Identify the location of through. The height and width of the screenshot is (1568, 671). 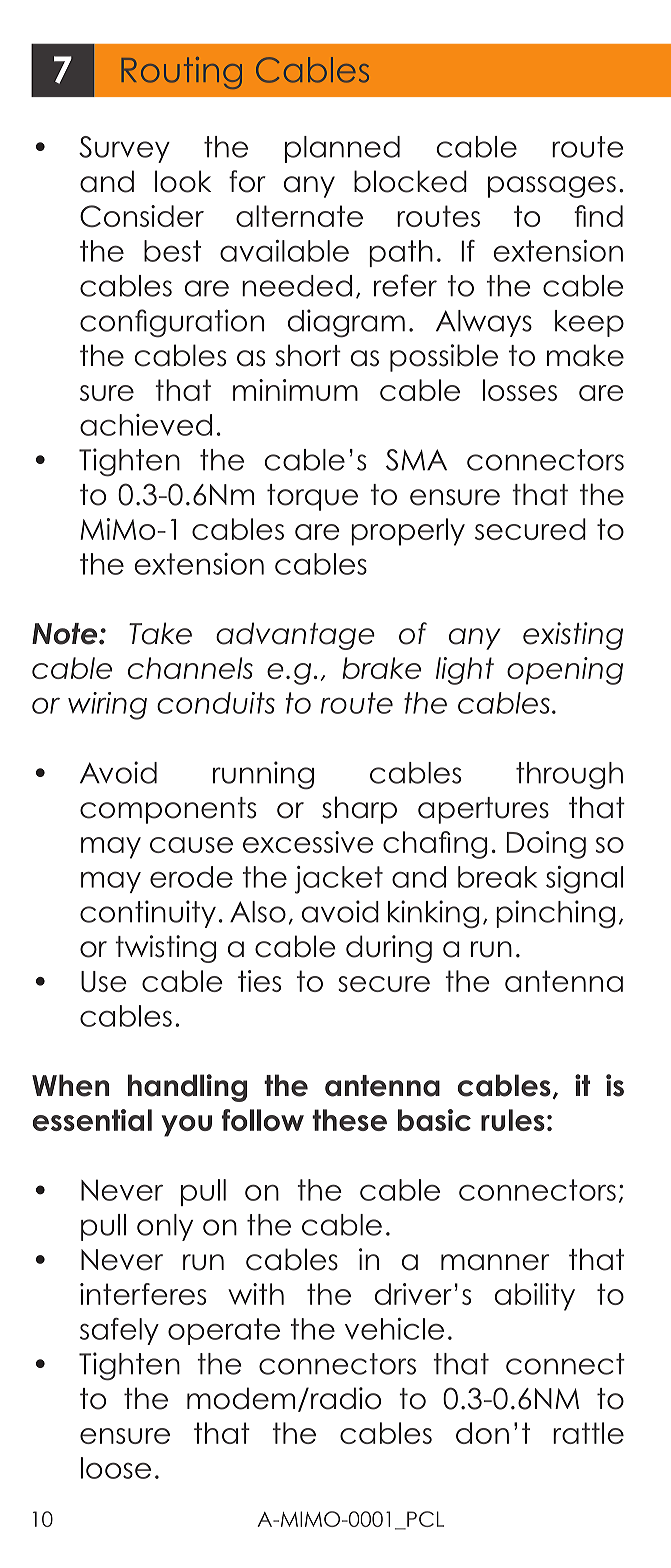
(569, 776).
